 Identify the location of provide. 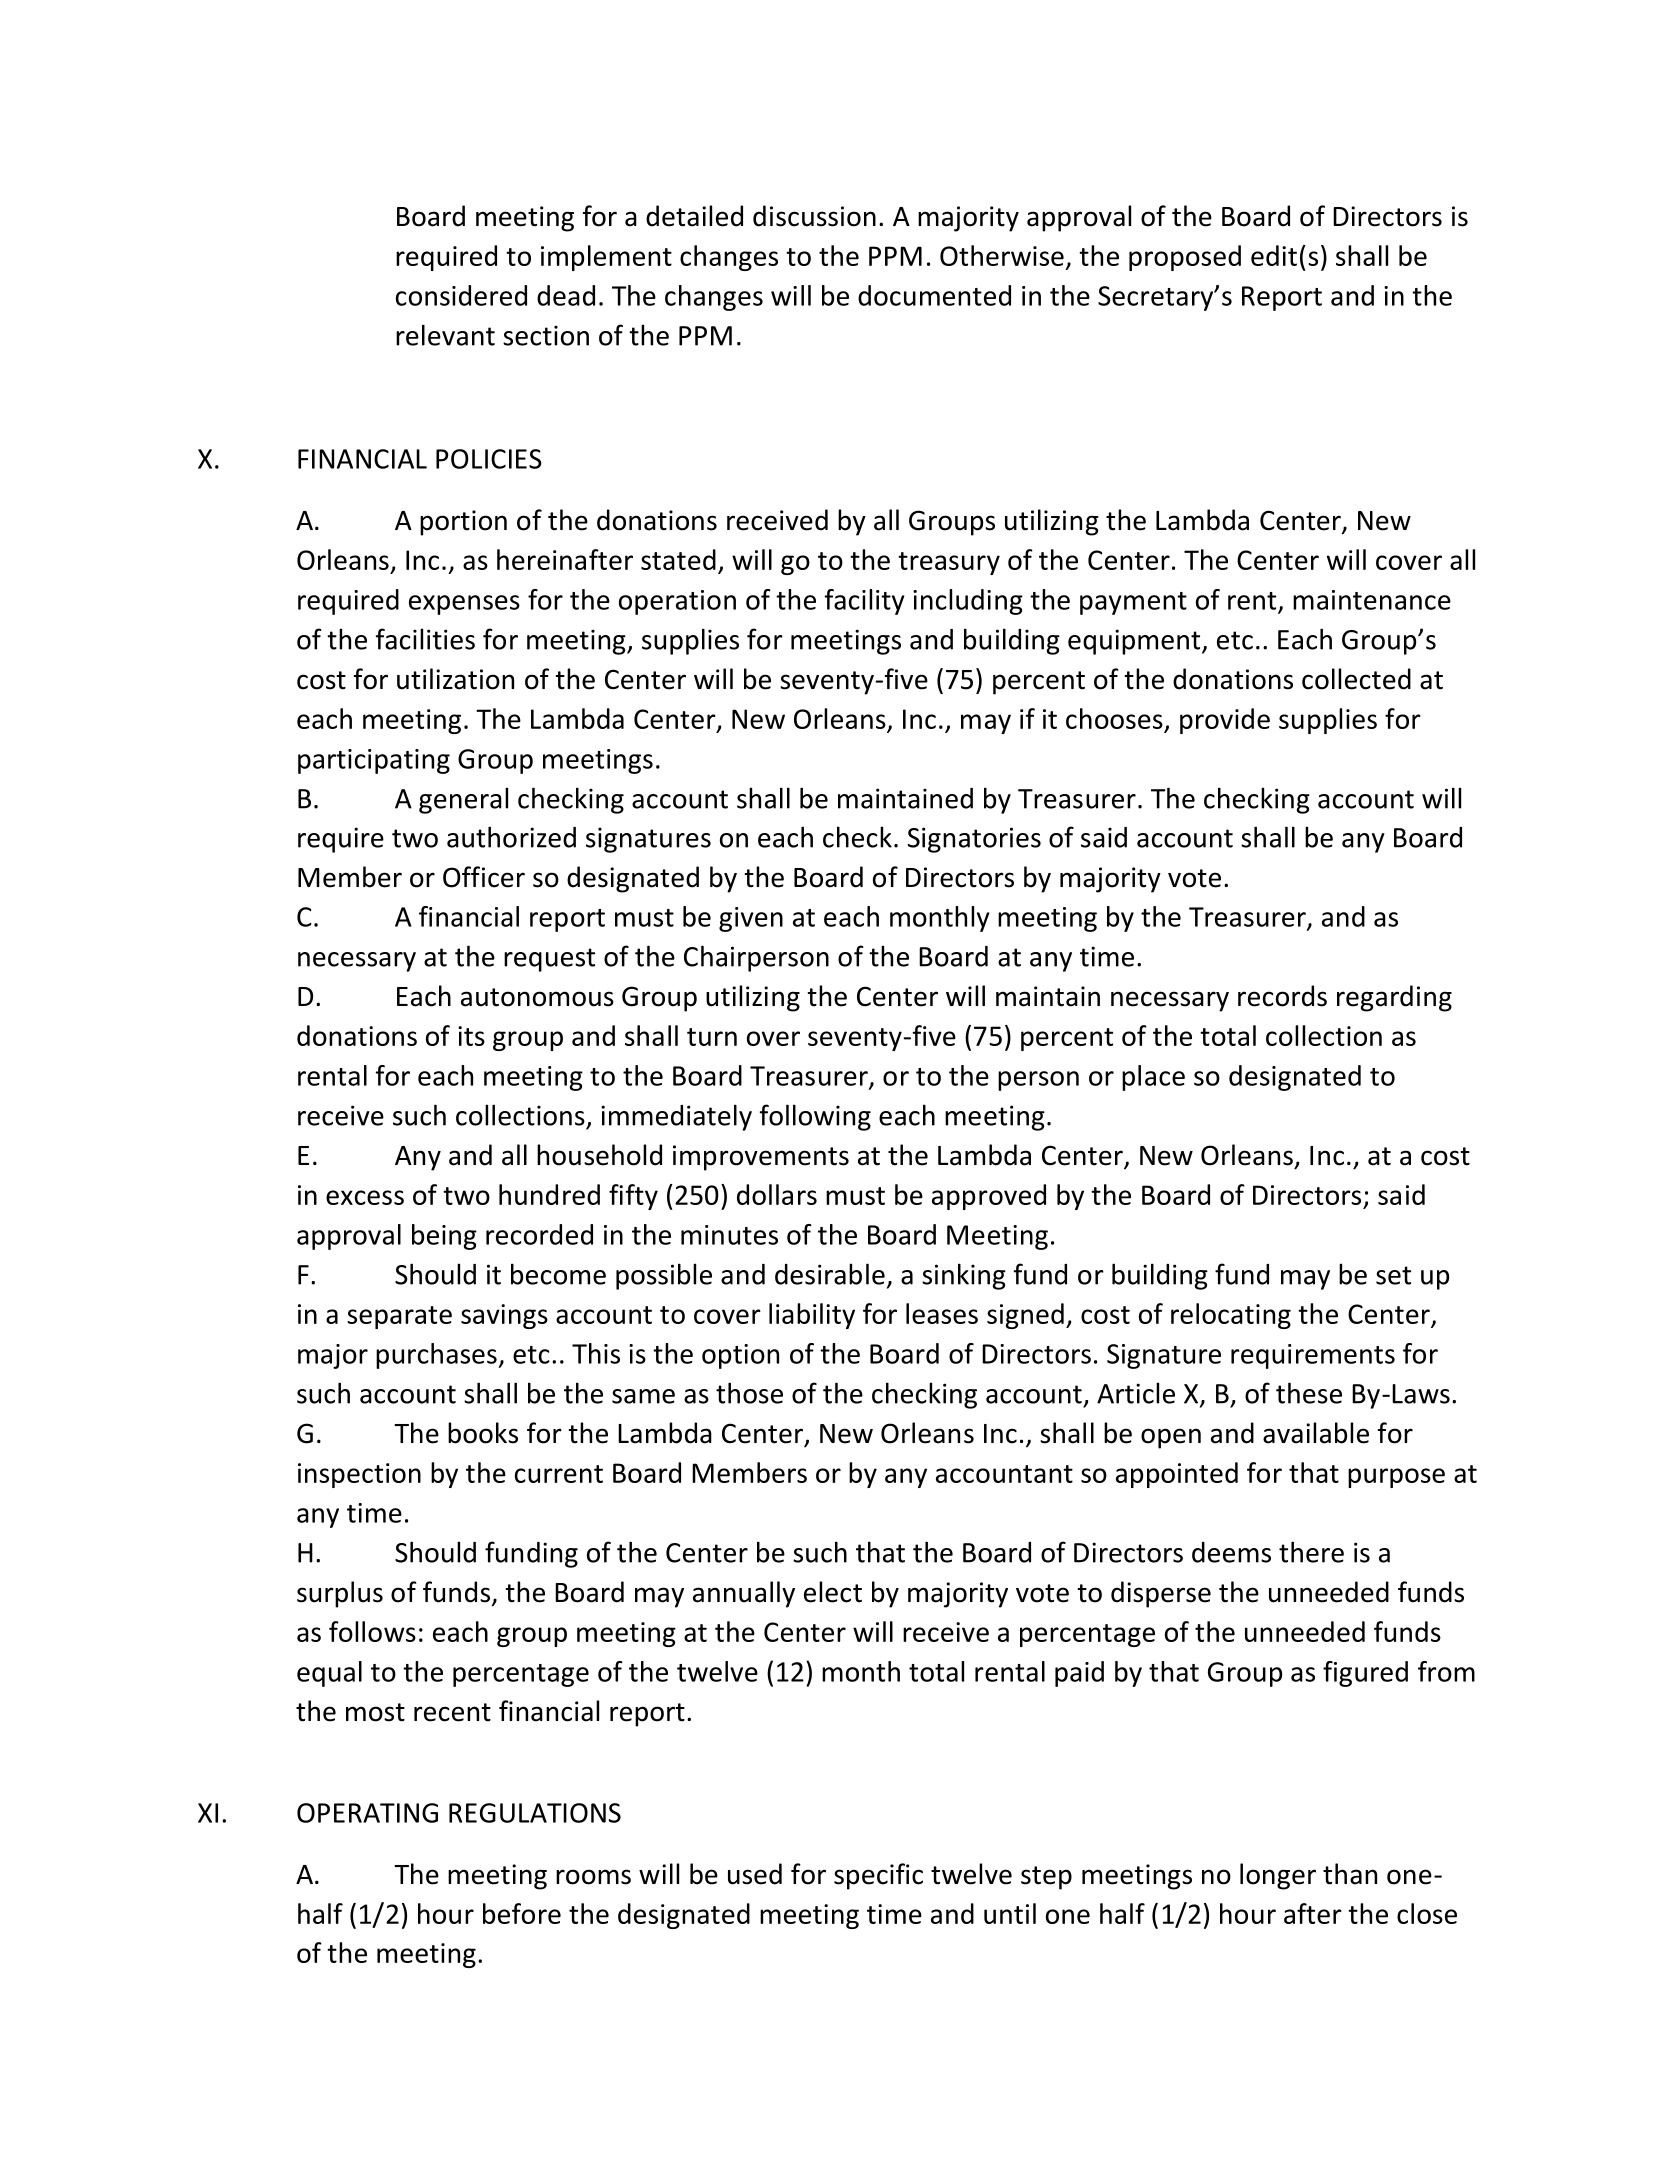
(1225, 721).
